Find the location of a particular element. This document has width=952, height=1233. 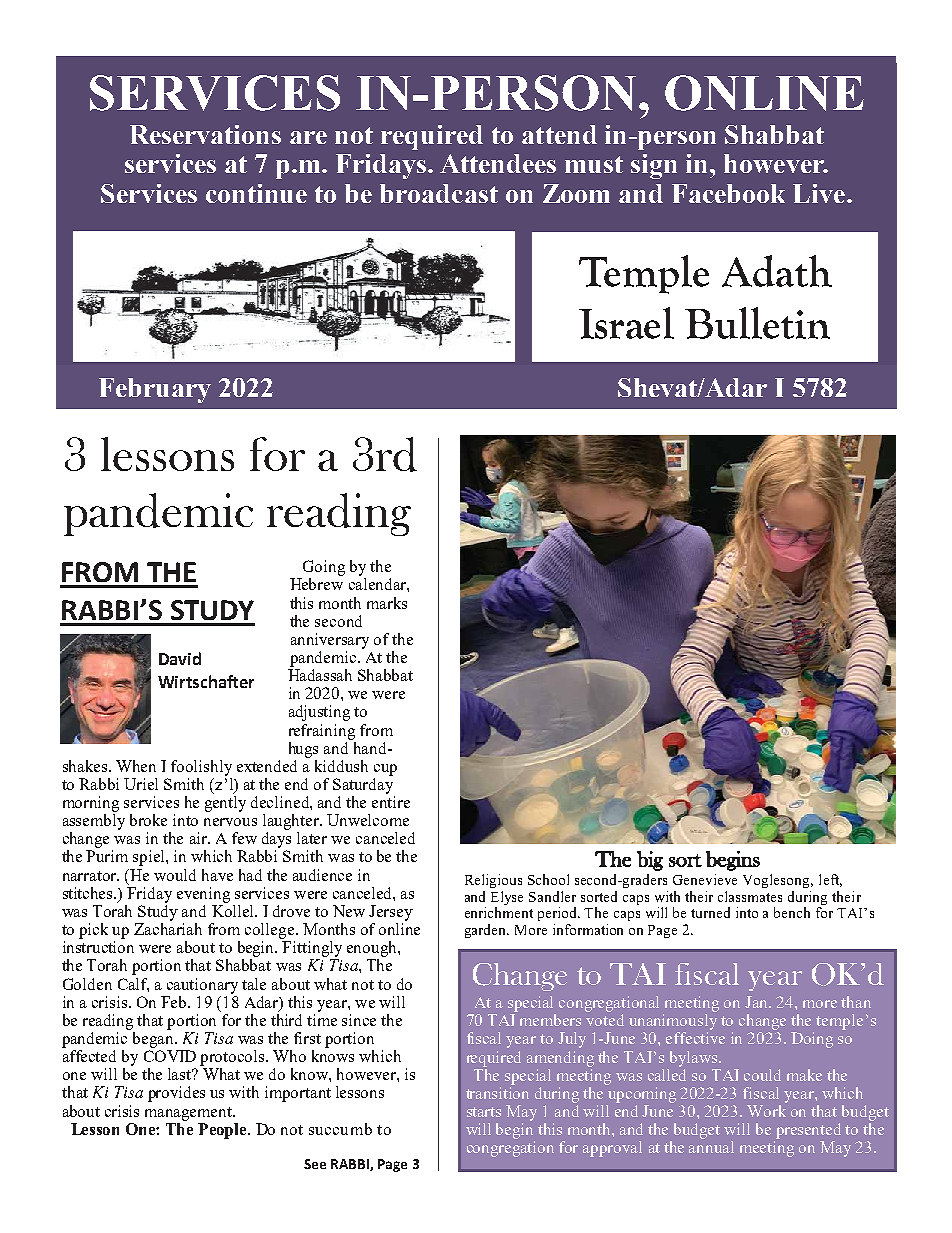

Reservations is located at coordinates (205, 134).
